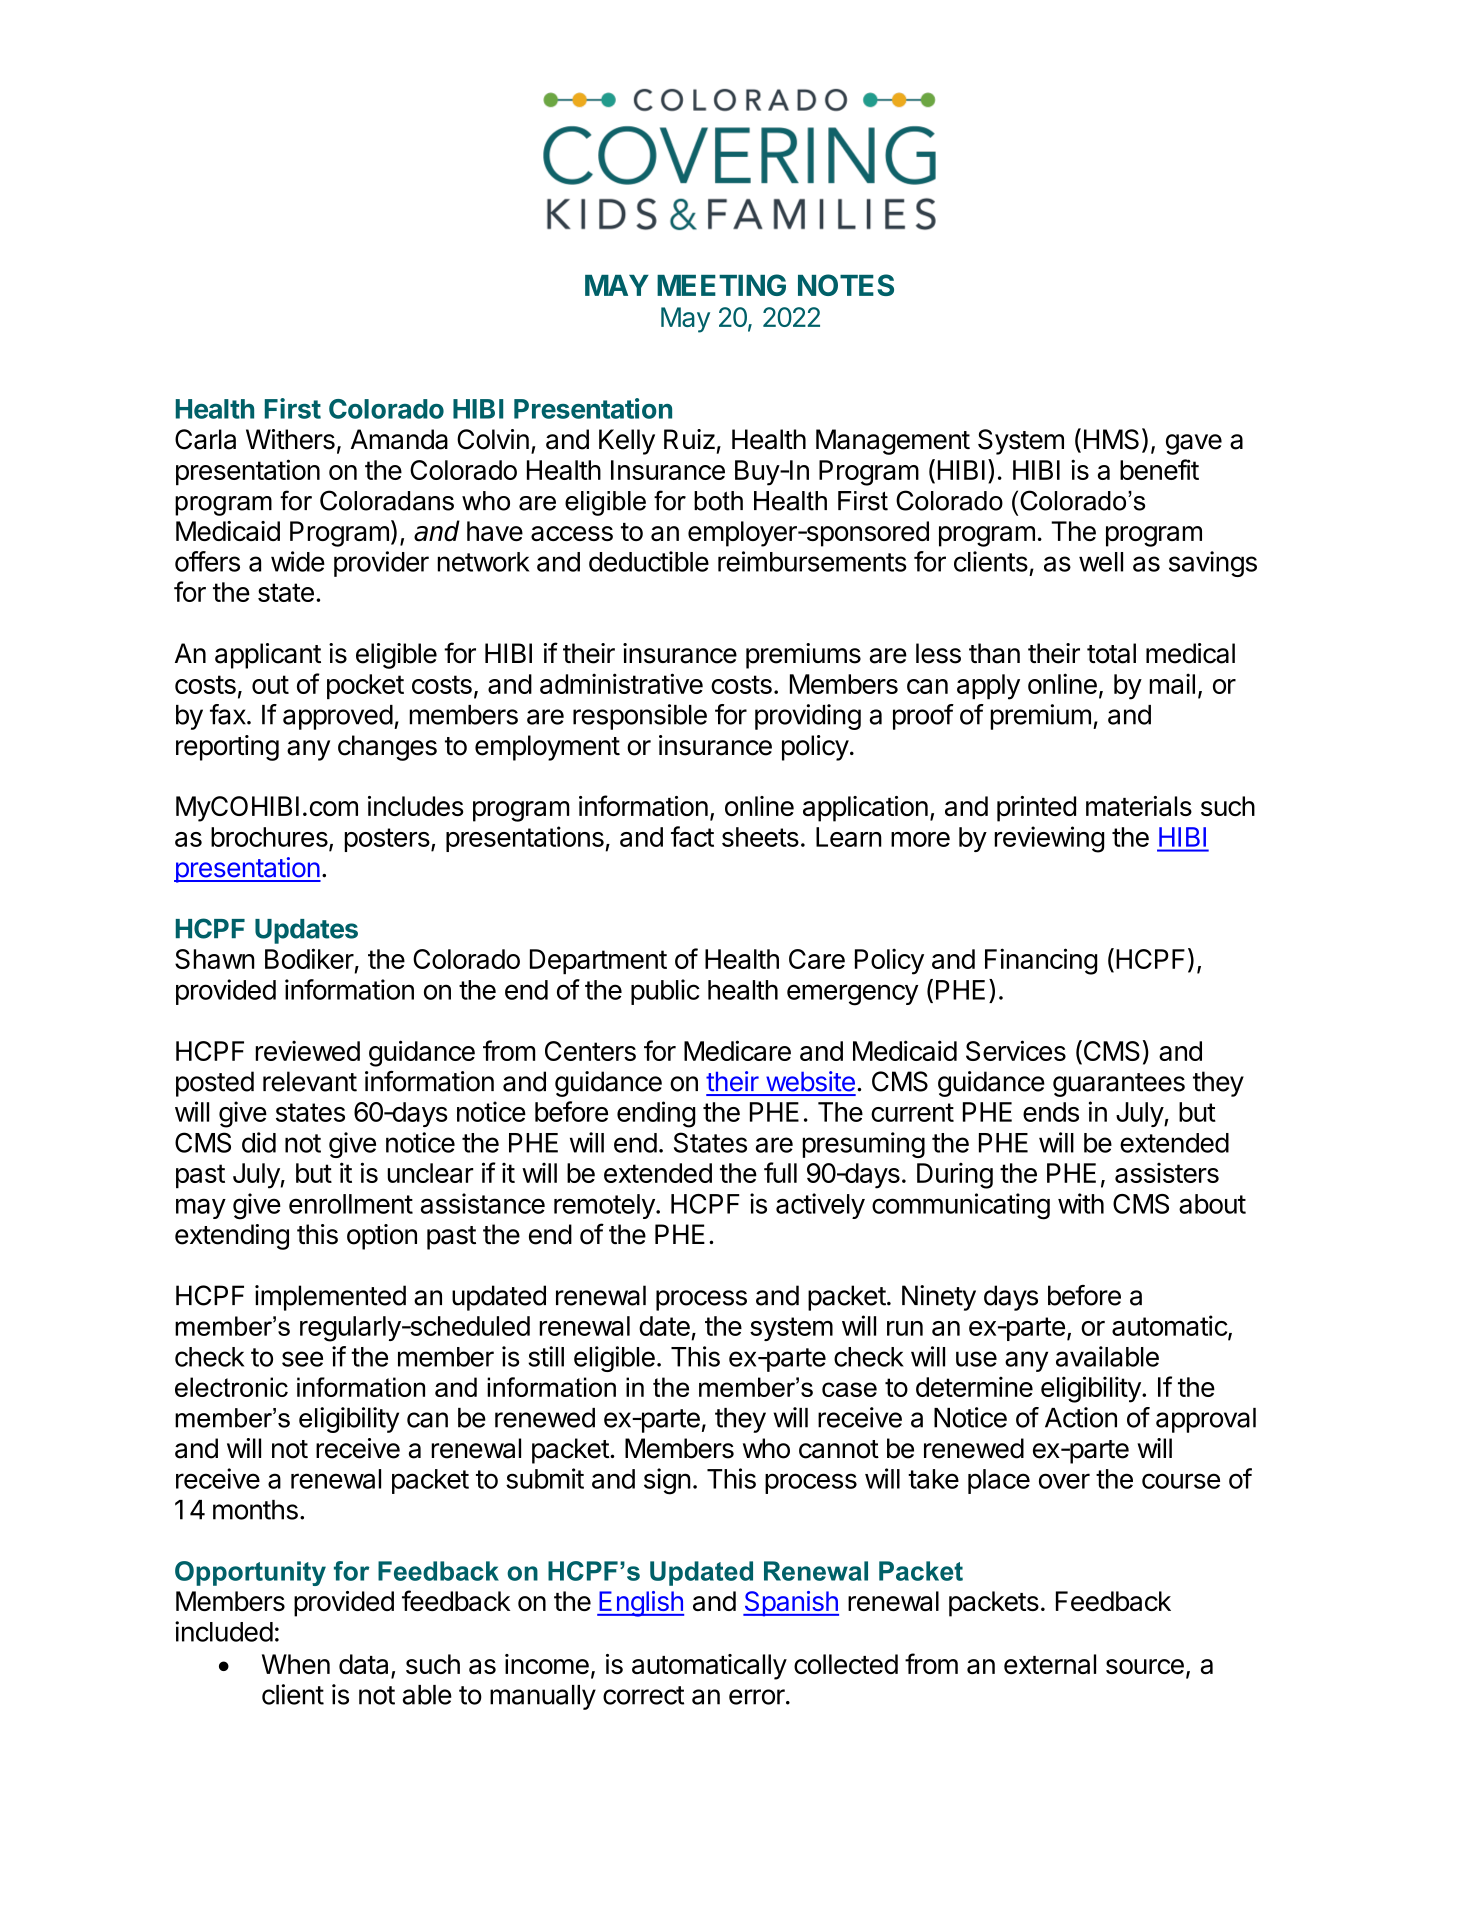 Image resolution: width=1479 pixels, height=1914 pixels. Describe the element at coordinates (399, 439) in the screenshot. I see `Amanda` at that location.
